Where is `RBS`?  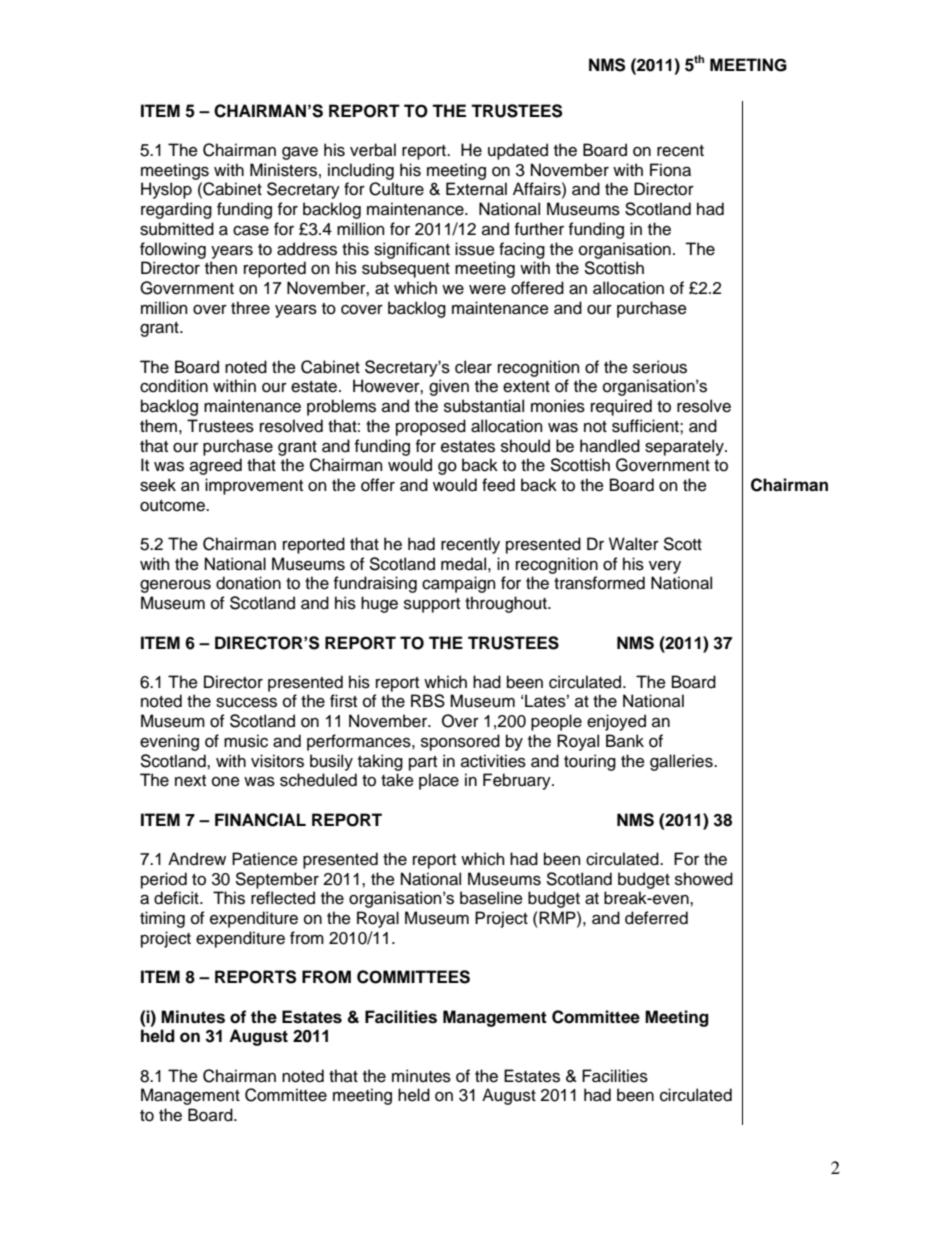 RBS is located at coordinates (428, 701).
